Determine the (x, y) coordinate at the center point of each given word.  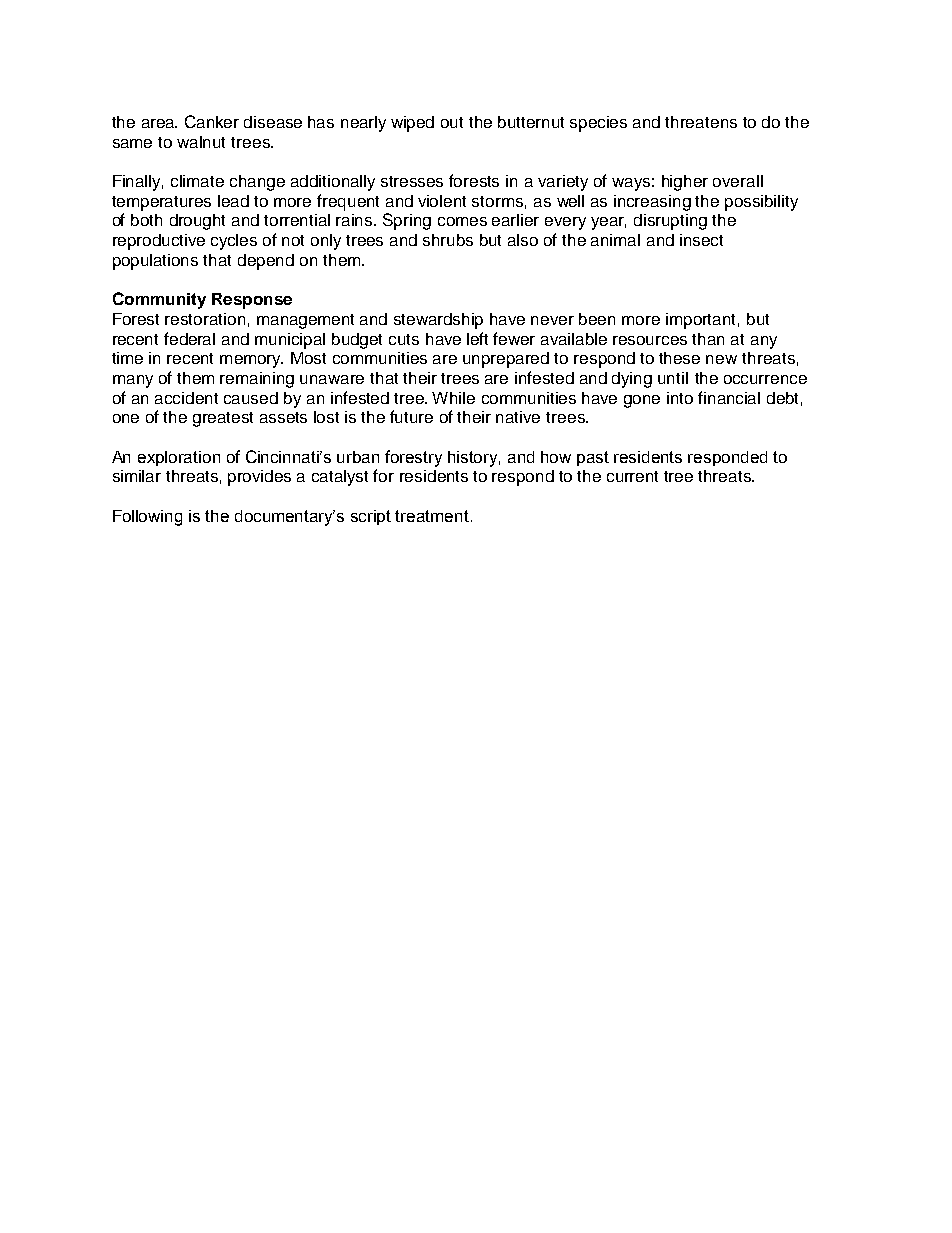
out (452, 122)
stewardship (438, 321)
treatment (432, 516)
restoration (205, 319)
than (708, 339)
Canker (212, 121)
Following (147, 518)
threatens (701, 122)
